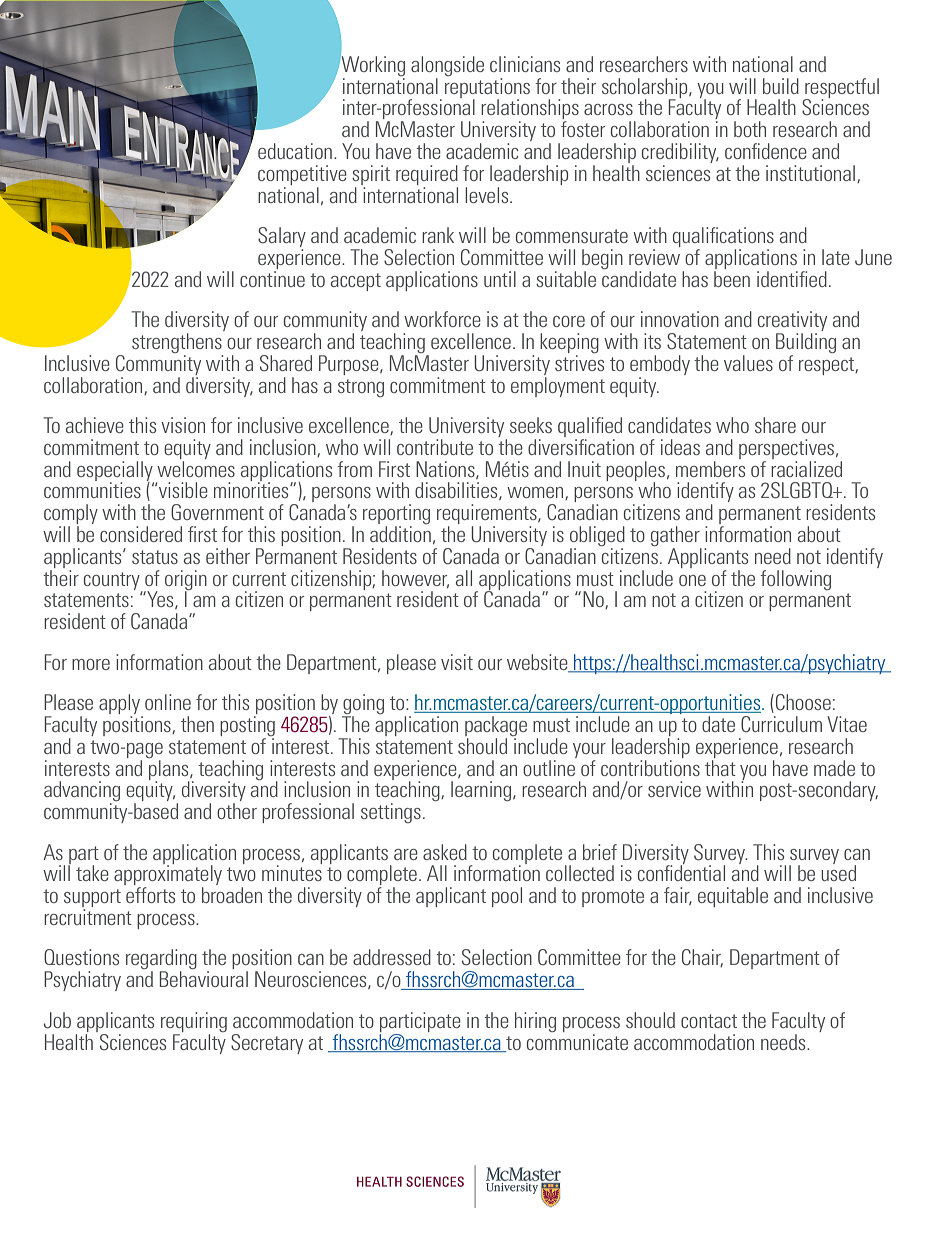 This page has width=952, height=1233. Describe the element at coordinates (457, 662) in the page. I see `visit` at that location.
